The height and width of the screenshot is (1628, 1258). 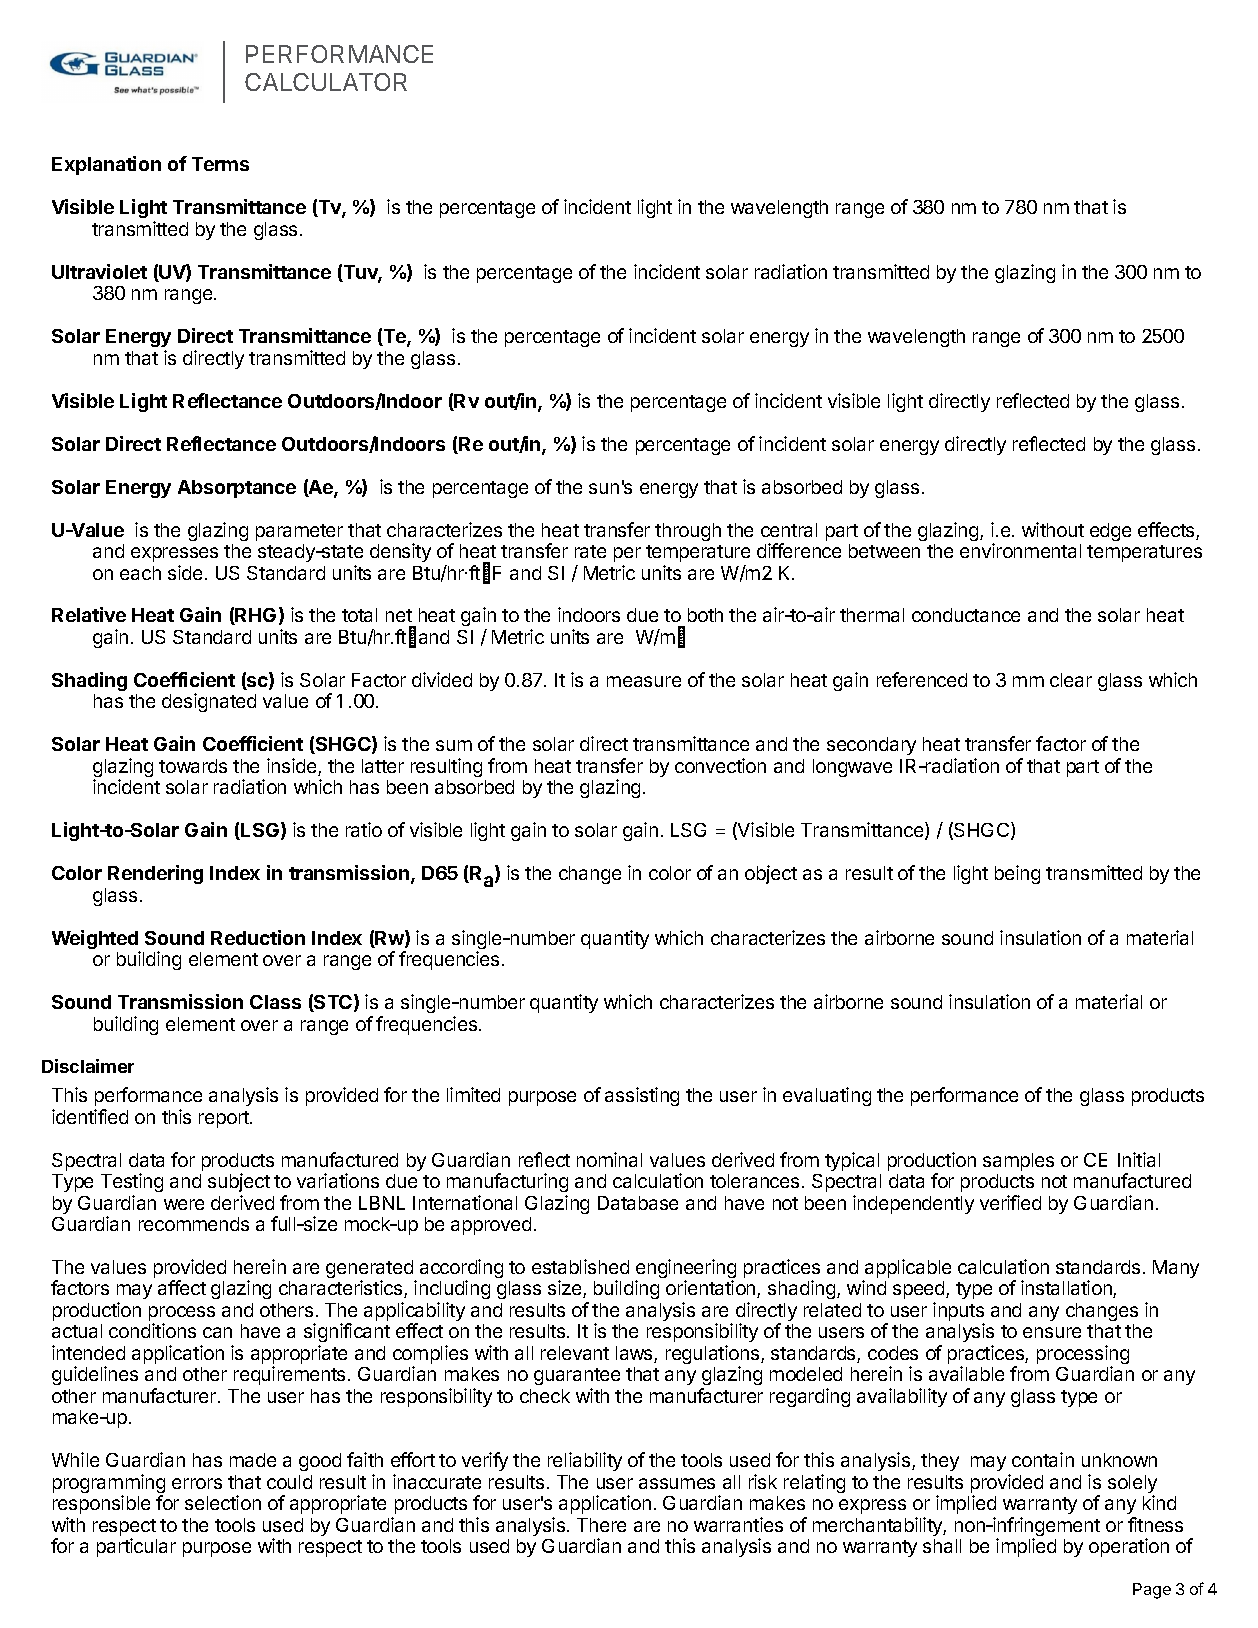 What do you see at coordinates (1110, 532) in the screenshot?
I see `edge` at bounding box center [1110, 532].
